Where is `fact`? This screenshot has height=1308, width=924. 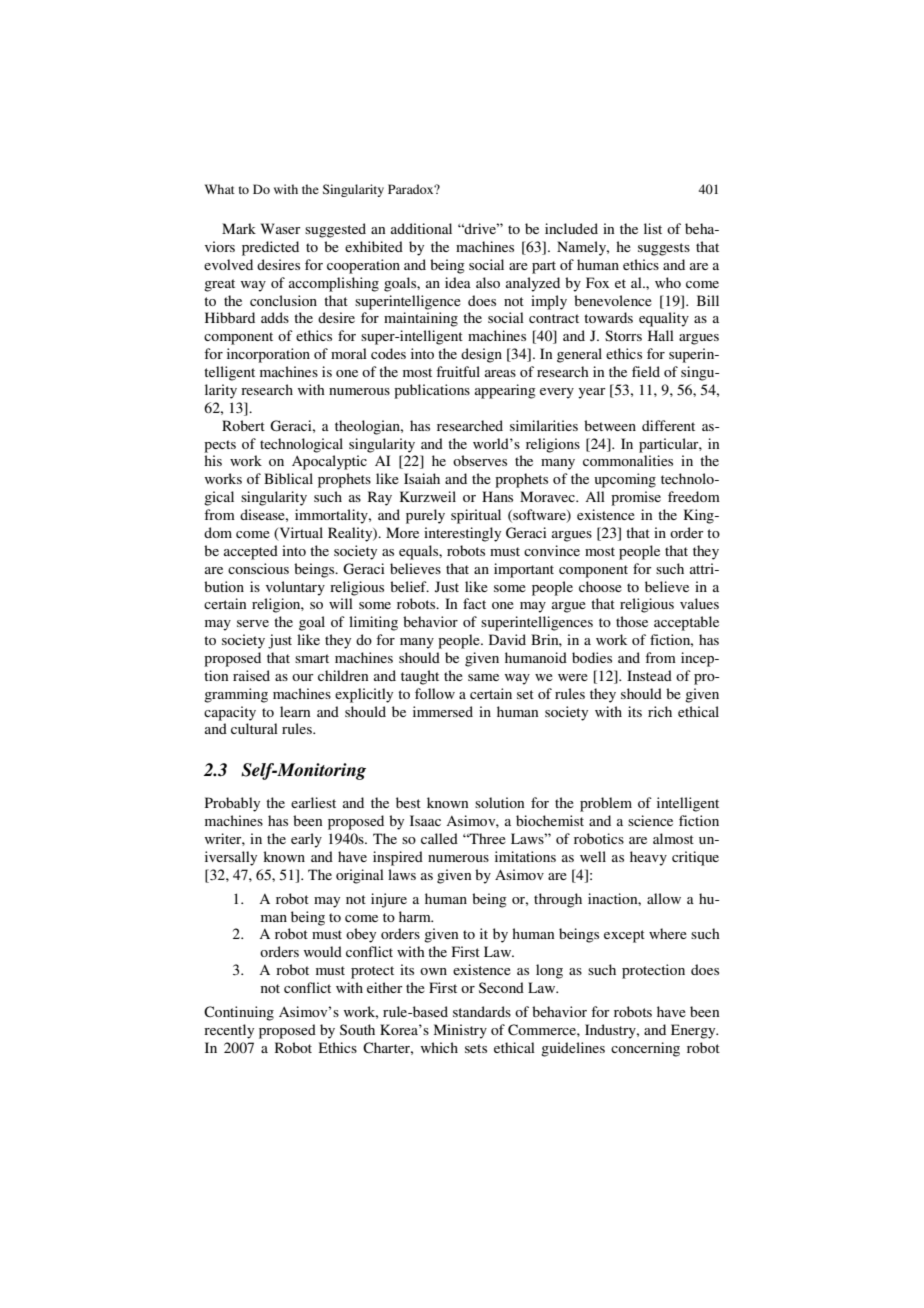
fact is located at coordinates (474, 603).
